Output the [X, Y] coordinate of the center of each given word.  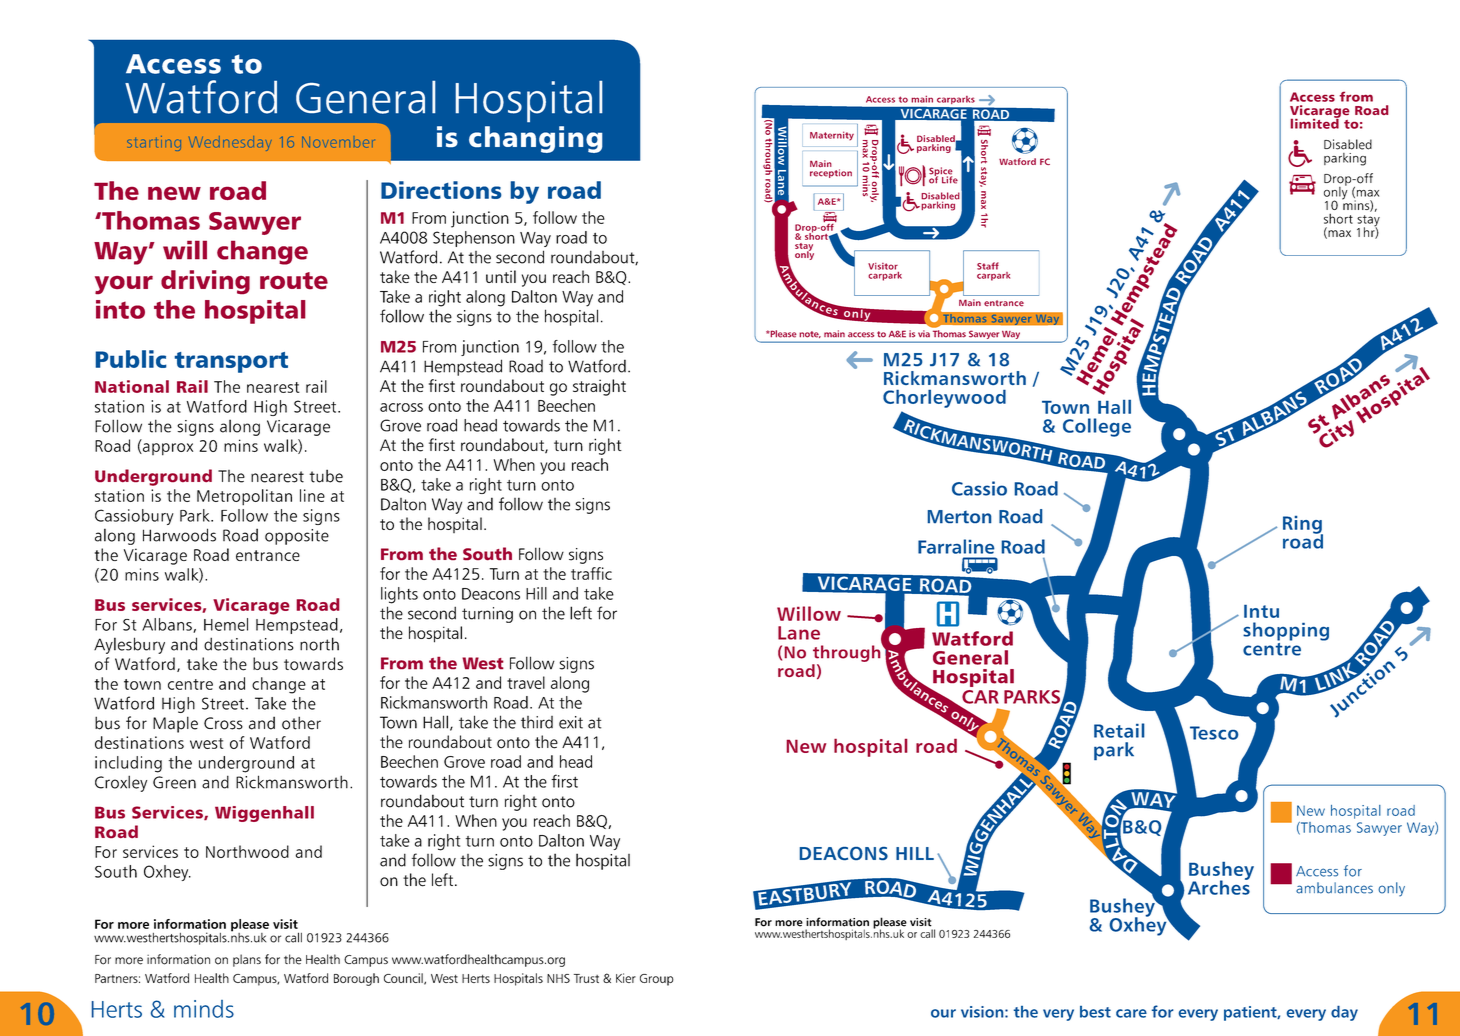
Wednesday [230, 143]
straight [599, 387]
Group [657, 980]
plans [247, 960]
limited [1315, 122]
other [301, 723]
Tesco [1214, 733]
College [1097, 427]
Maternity [832, 136]
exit [571, 722]
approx [167, 449]
